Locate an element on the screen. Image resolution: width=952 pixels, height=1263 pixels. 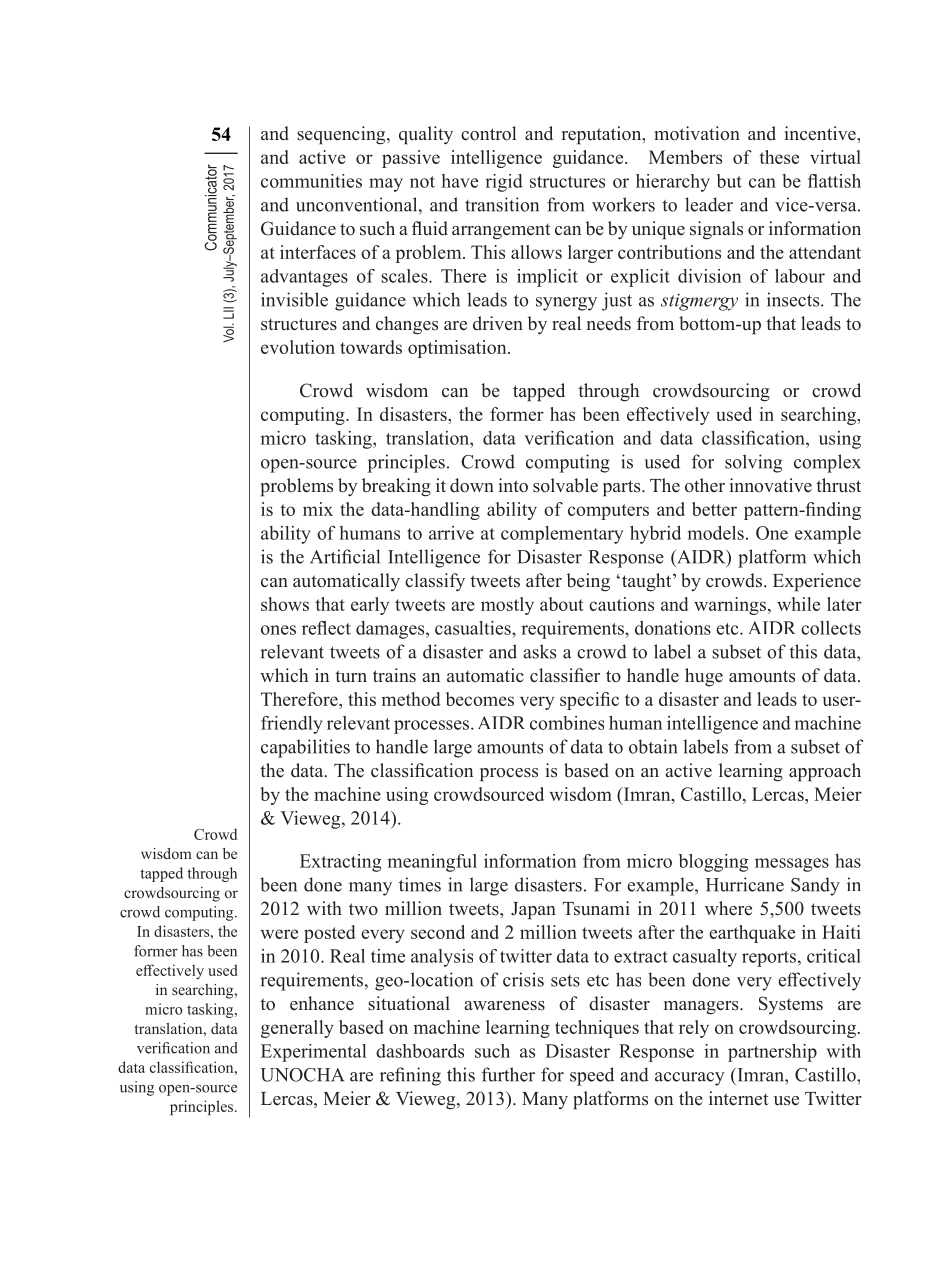
reputation is located at coordinates (603, 135).
